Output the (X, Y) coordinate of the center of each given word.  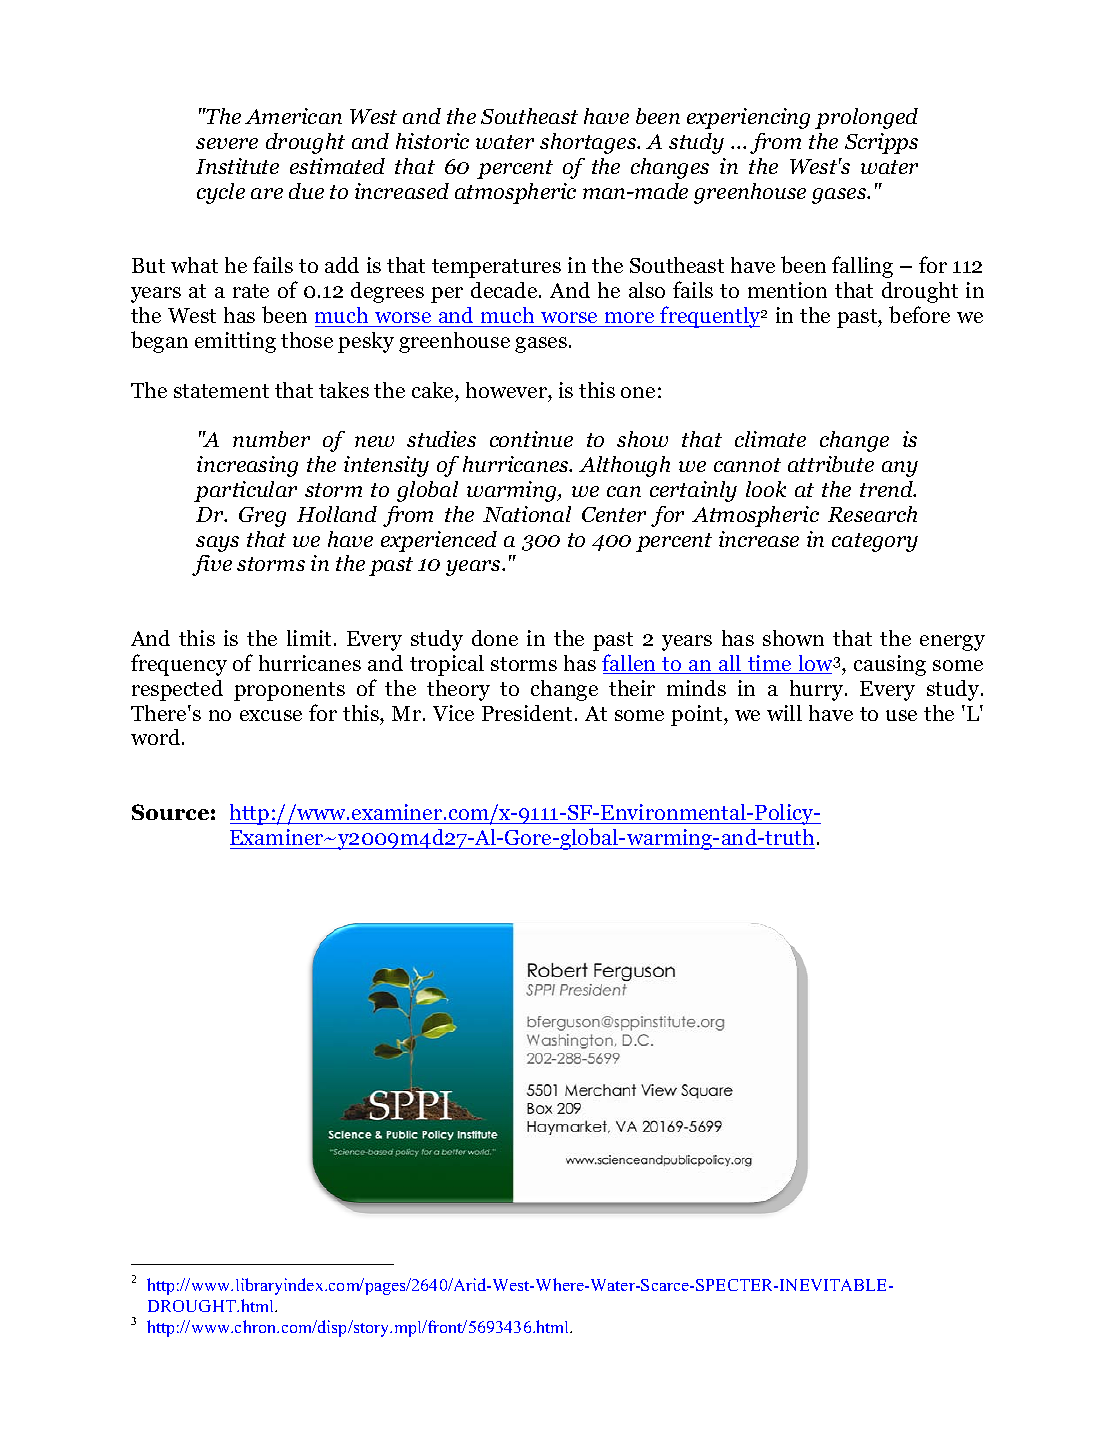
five (212, 565)
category (875, 542)
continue (531, 439)
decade (505, 290)
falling (862, 267)
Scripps (881, 143)
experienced (439, 541)
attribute (831, 464)
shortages (589, 143)
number (271, 439)
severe (227, 143)
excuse (271, 715)
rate (251, 291)
